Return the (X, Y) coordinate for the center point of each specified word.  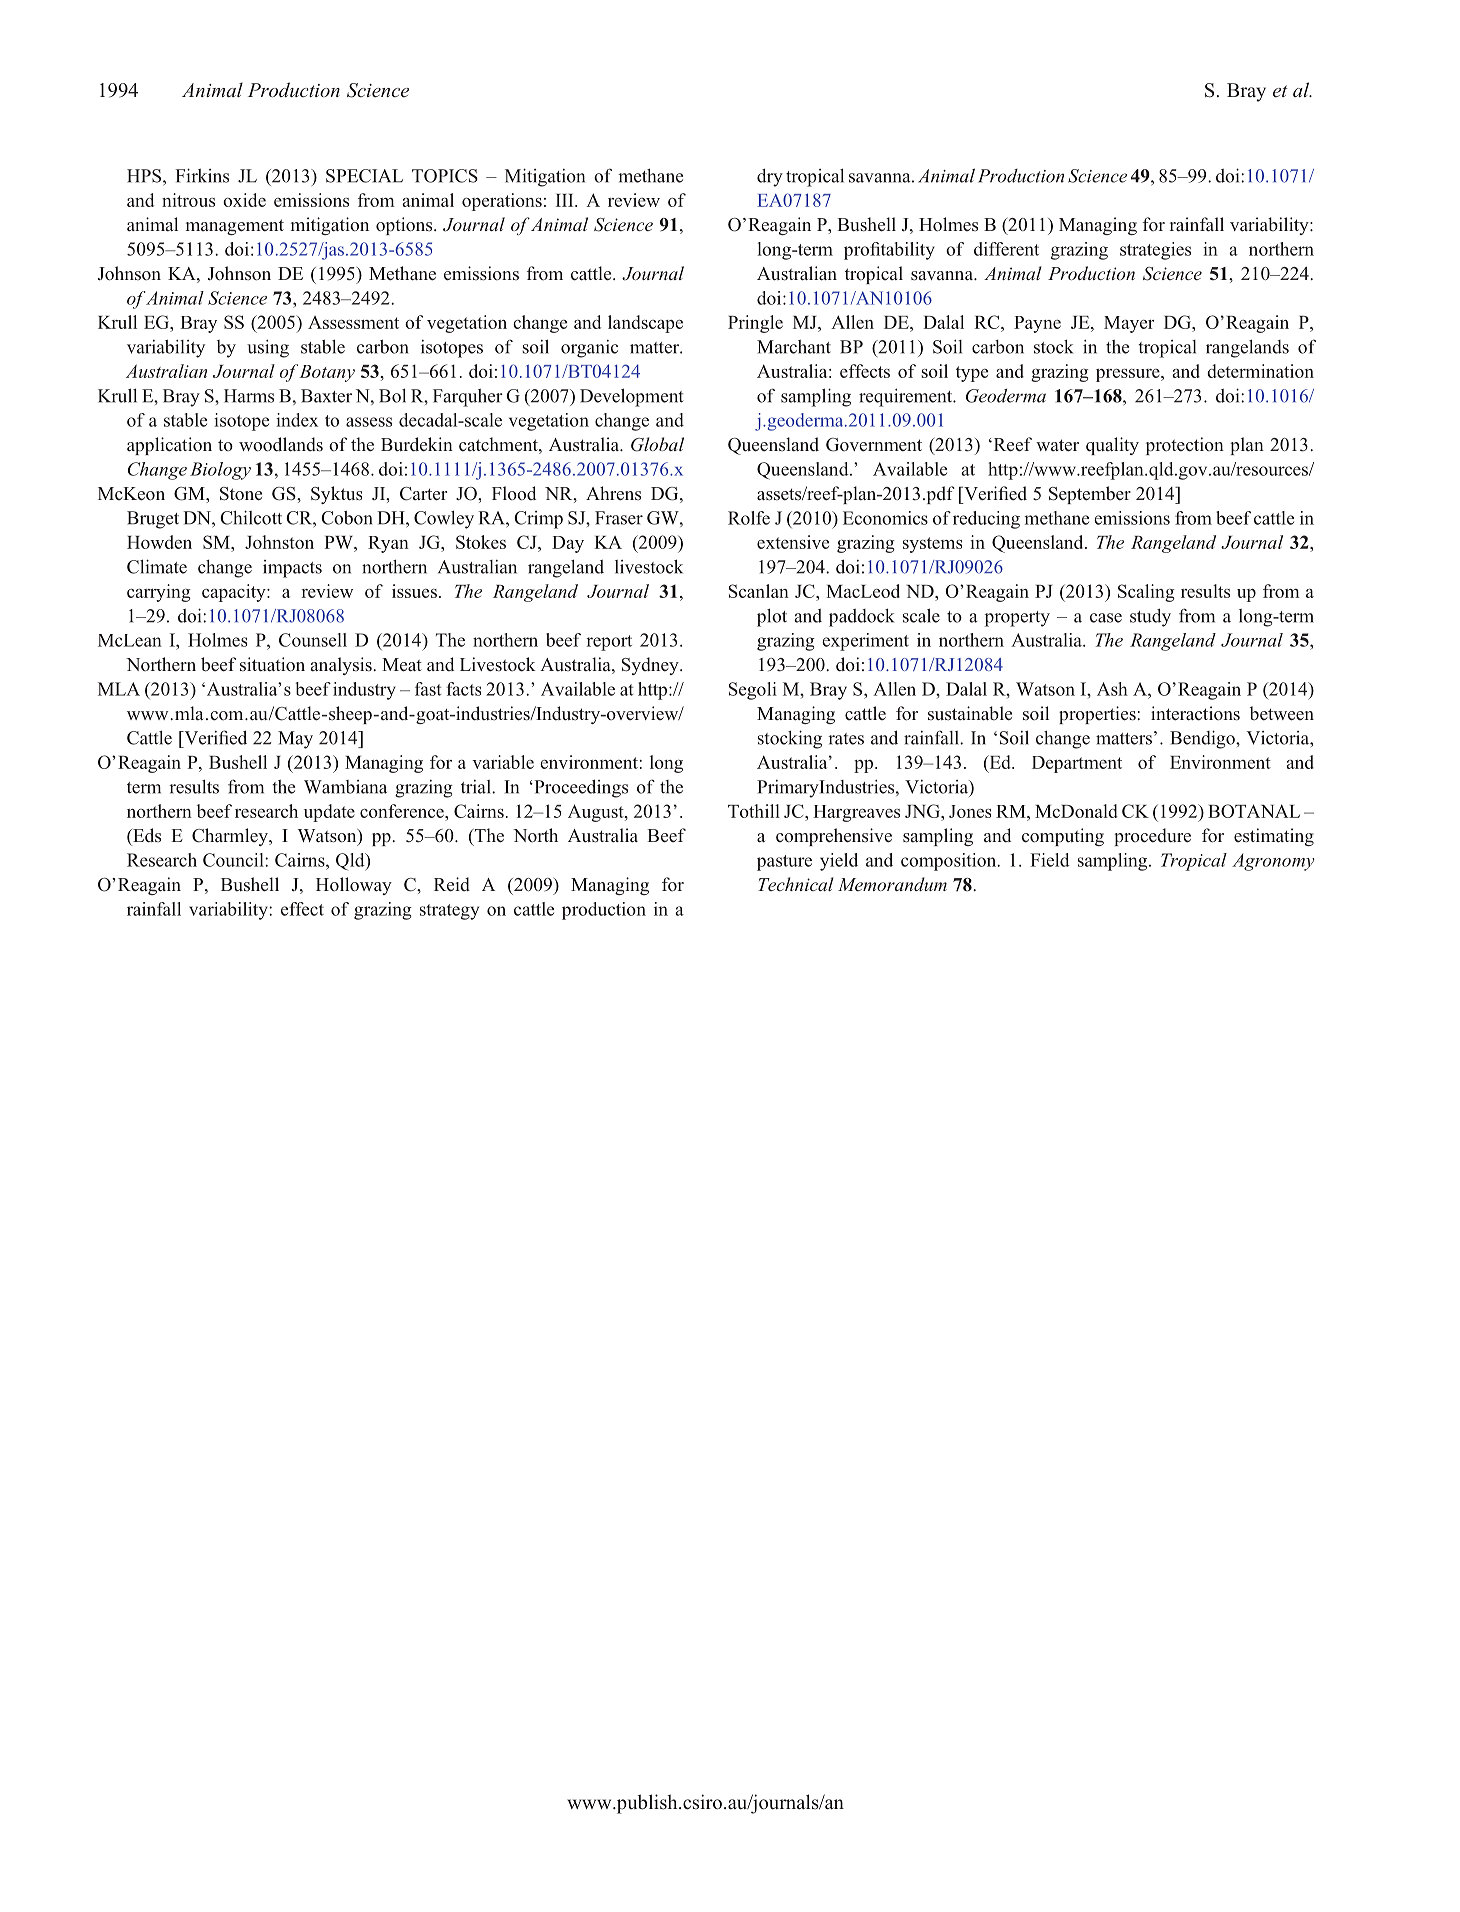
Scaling (1146, 593)
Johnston (279, 542)
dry (770, 178)
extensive (793, 542)
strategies (1155, 251)
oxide (244, 200)
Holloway (354, 886)
